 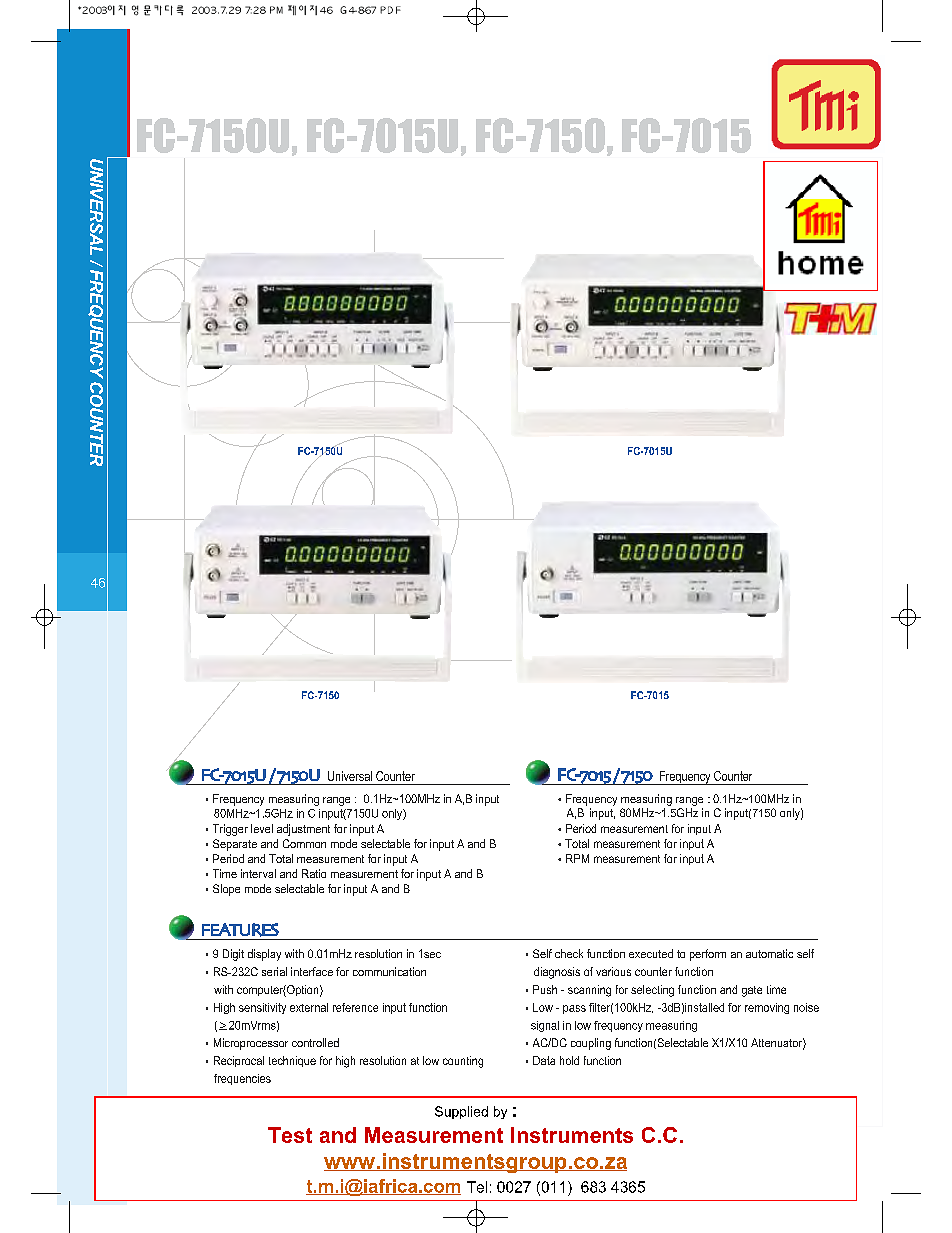 What do you see at coordinates (769, 953) in the screenshot?
I see `automatic` at bounding box center [769, 953].
